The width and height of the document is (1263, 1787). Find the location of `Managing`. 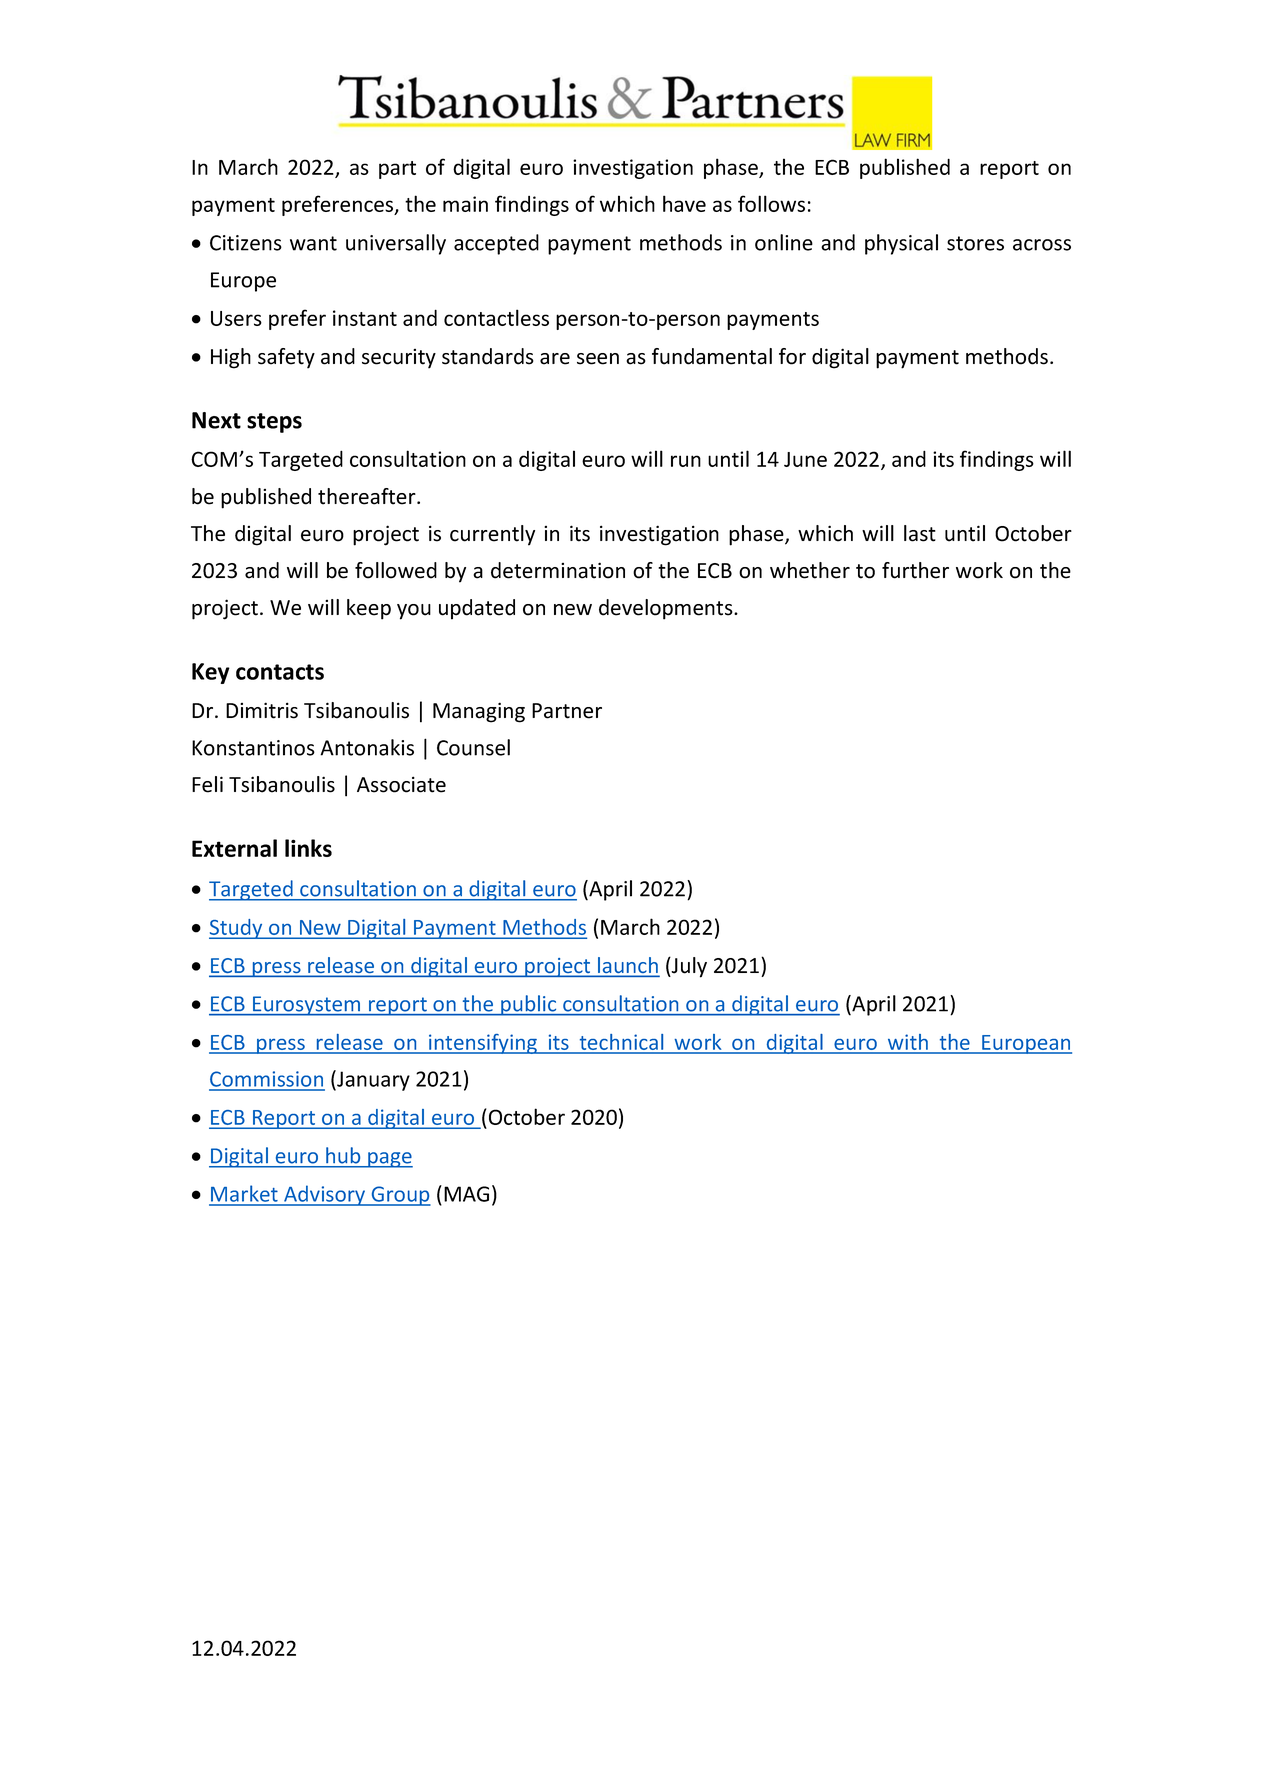

Managing is located at coordinates (479, 712).
